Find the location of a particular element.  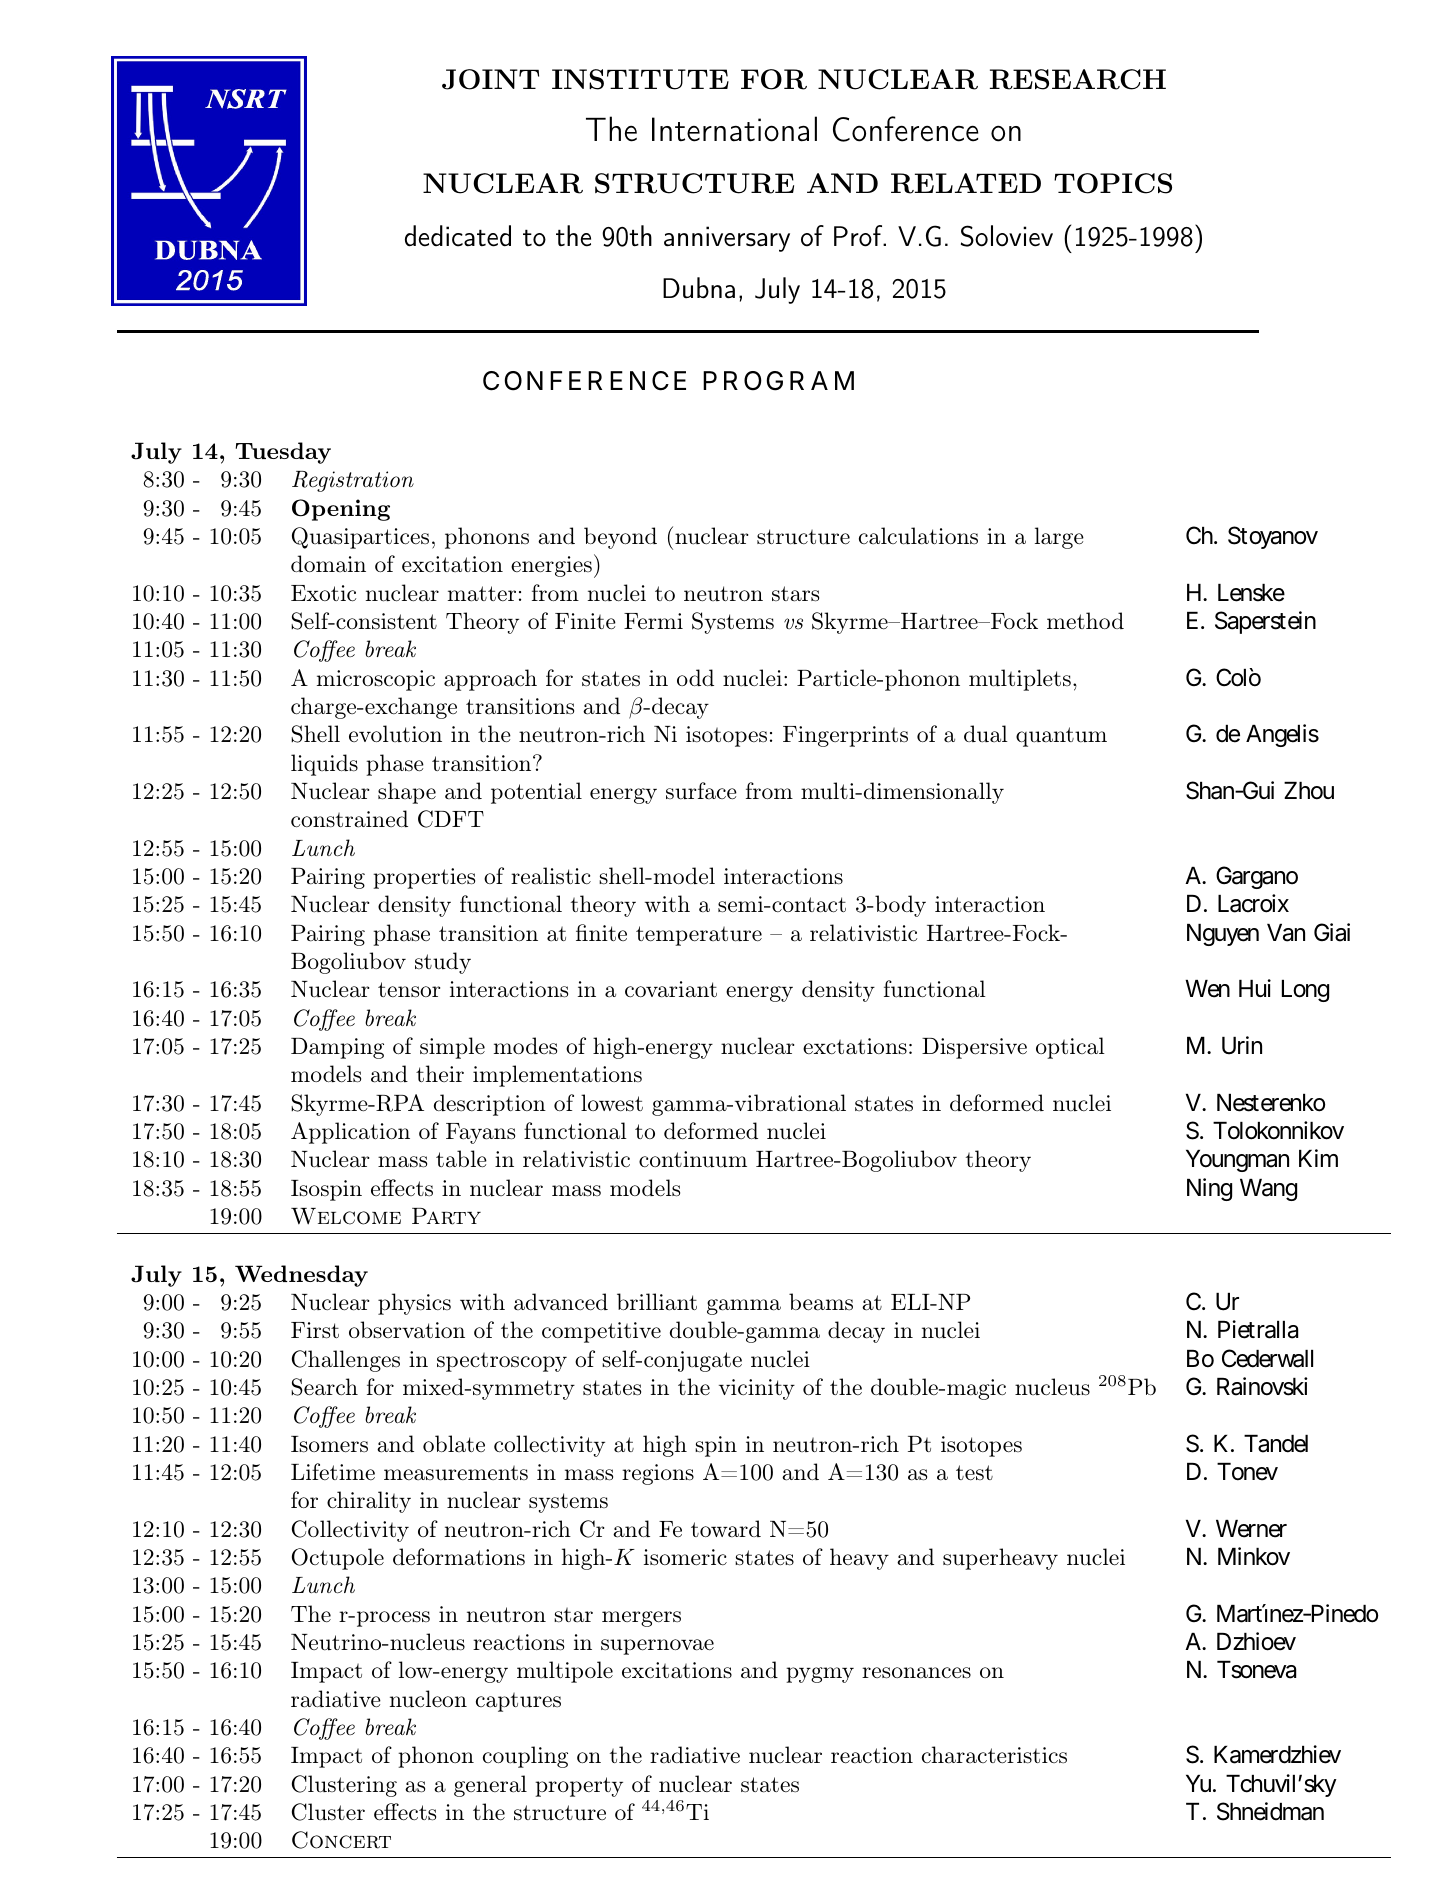

nucleon is located at coordinates (428, 1699).
